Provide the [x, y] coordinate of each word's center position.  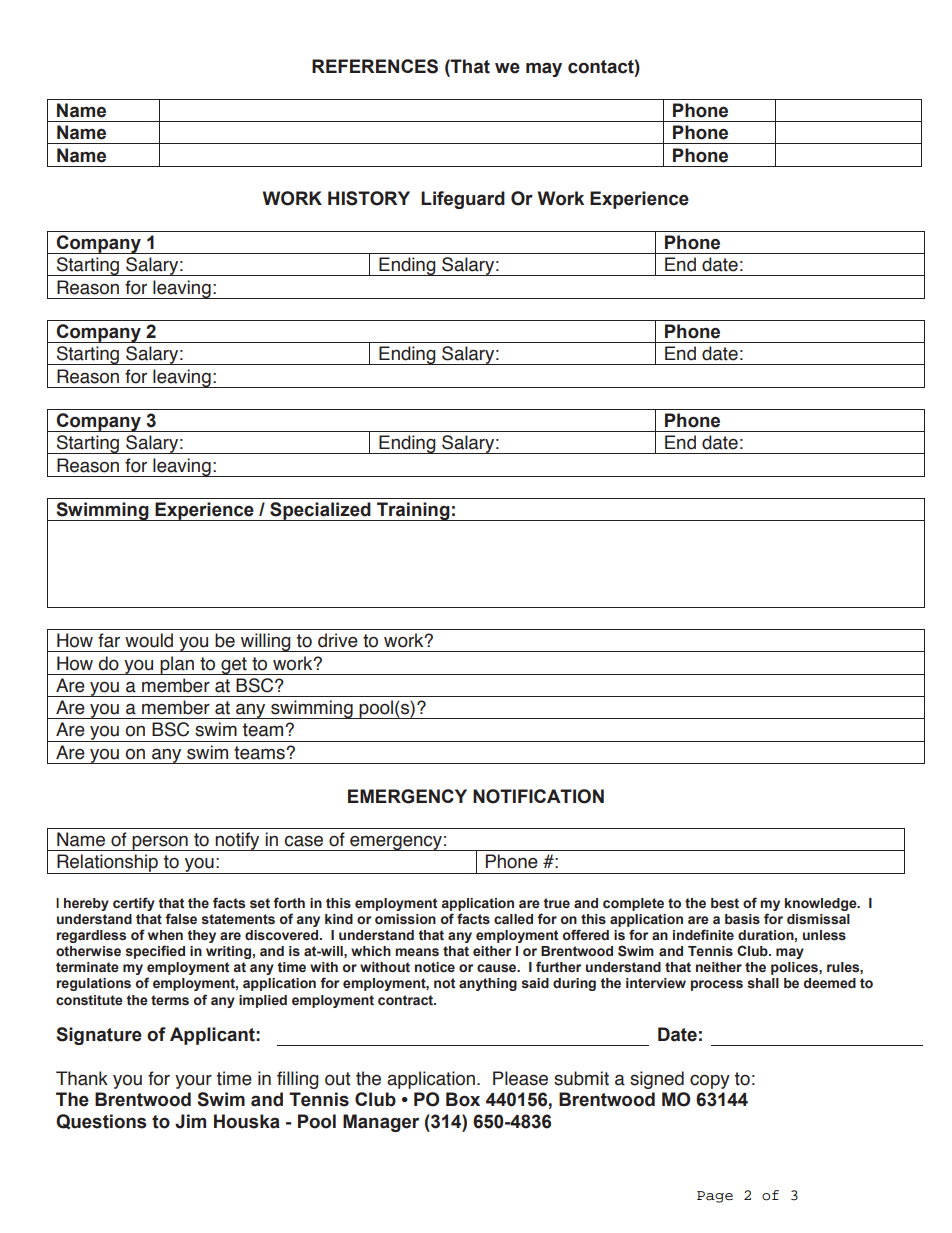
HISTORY [369, 198]
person [160, 843]
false [181, 919]
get [234, 666]
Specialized [320, 511]
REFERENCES [375, 66]
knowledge [822, 904]
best [725, 903]
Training [413, 511]
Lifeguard [463, 200]
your [193, 1082]
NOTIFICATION [538, 796]
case [303, 841]
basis [742, 919]
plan [177, 665]
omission [405, 919]
